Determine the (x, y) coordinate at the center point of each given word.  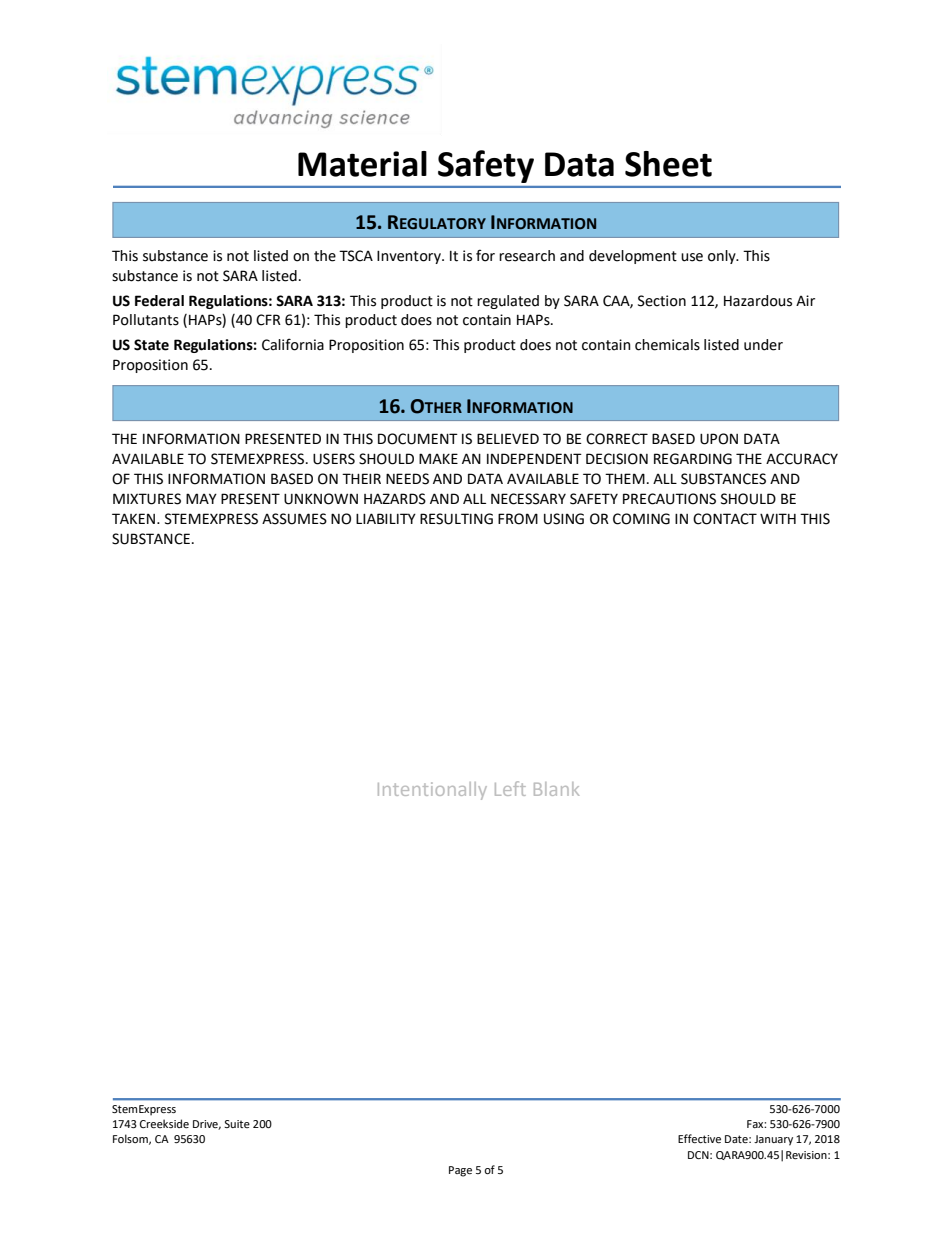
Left (510, 788)
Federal (159, 301)
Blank (556, 789)
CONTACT (725, 519)
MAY (201, 498)
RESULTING (456, 519)
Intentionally (432, 791)
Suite (237, 1124)
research (527, 256)
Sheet (668, 164)
